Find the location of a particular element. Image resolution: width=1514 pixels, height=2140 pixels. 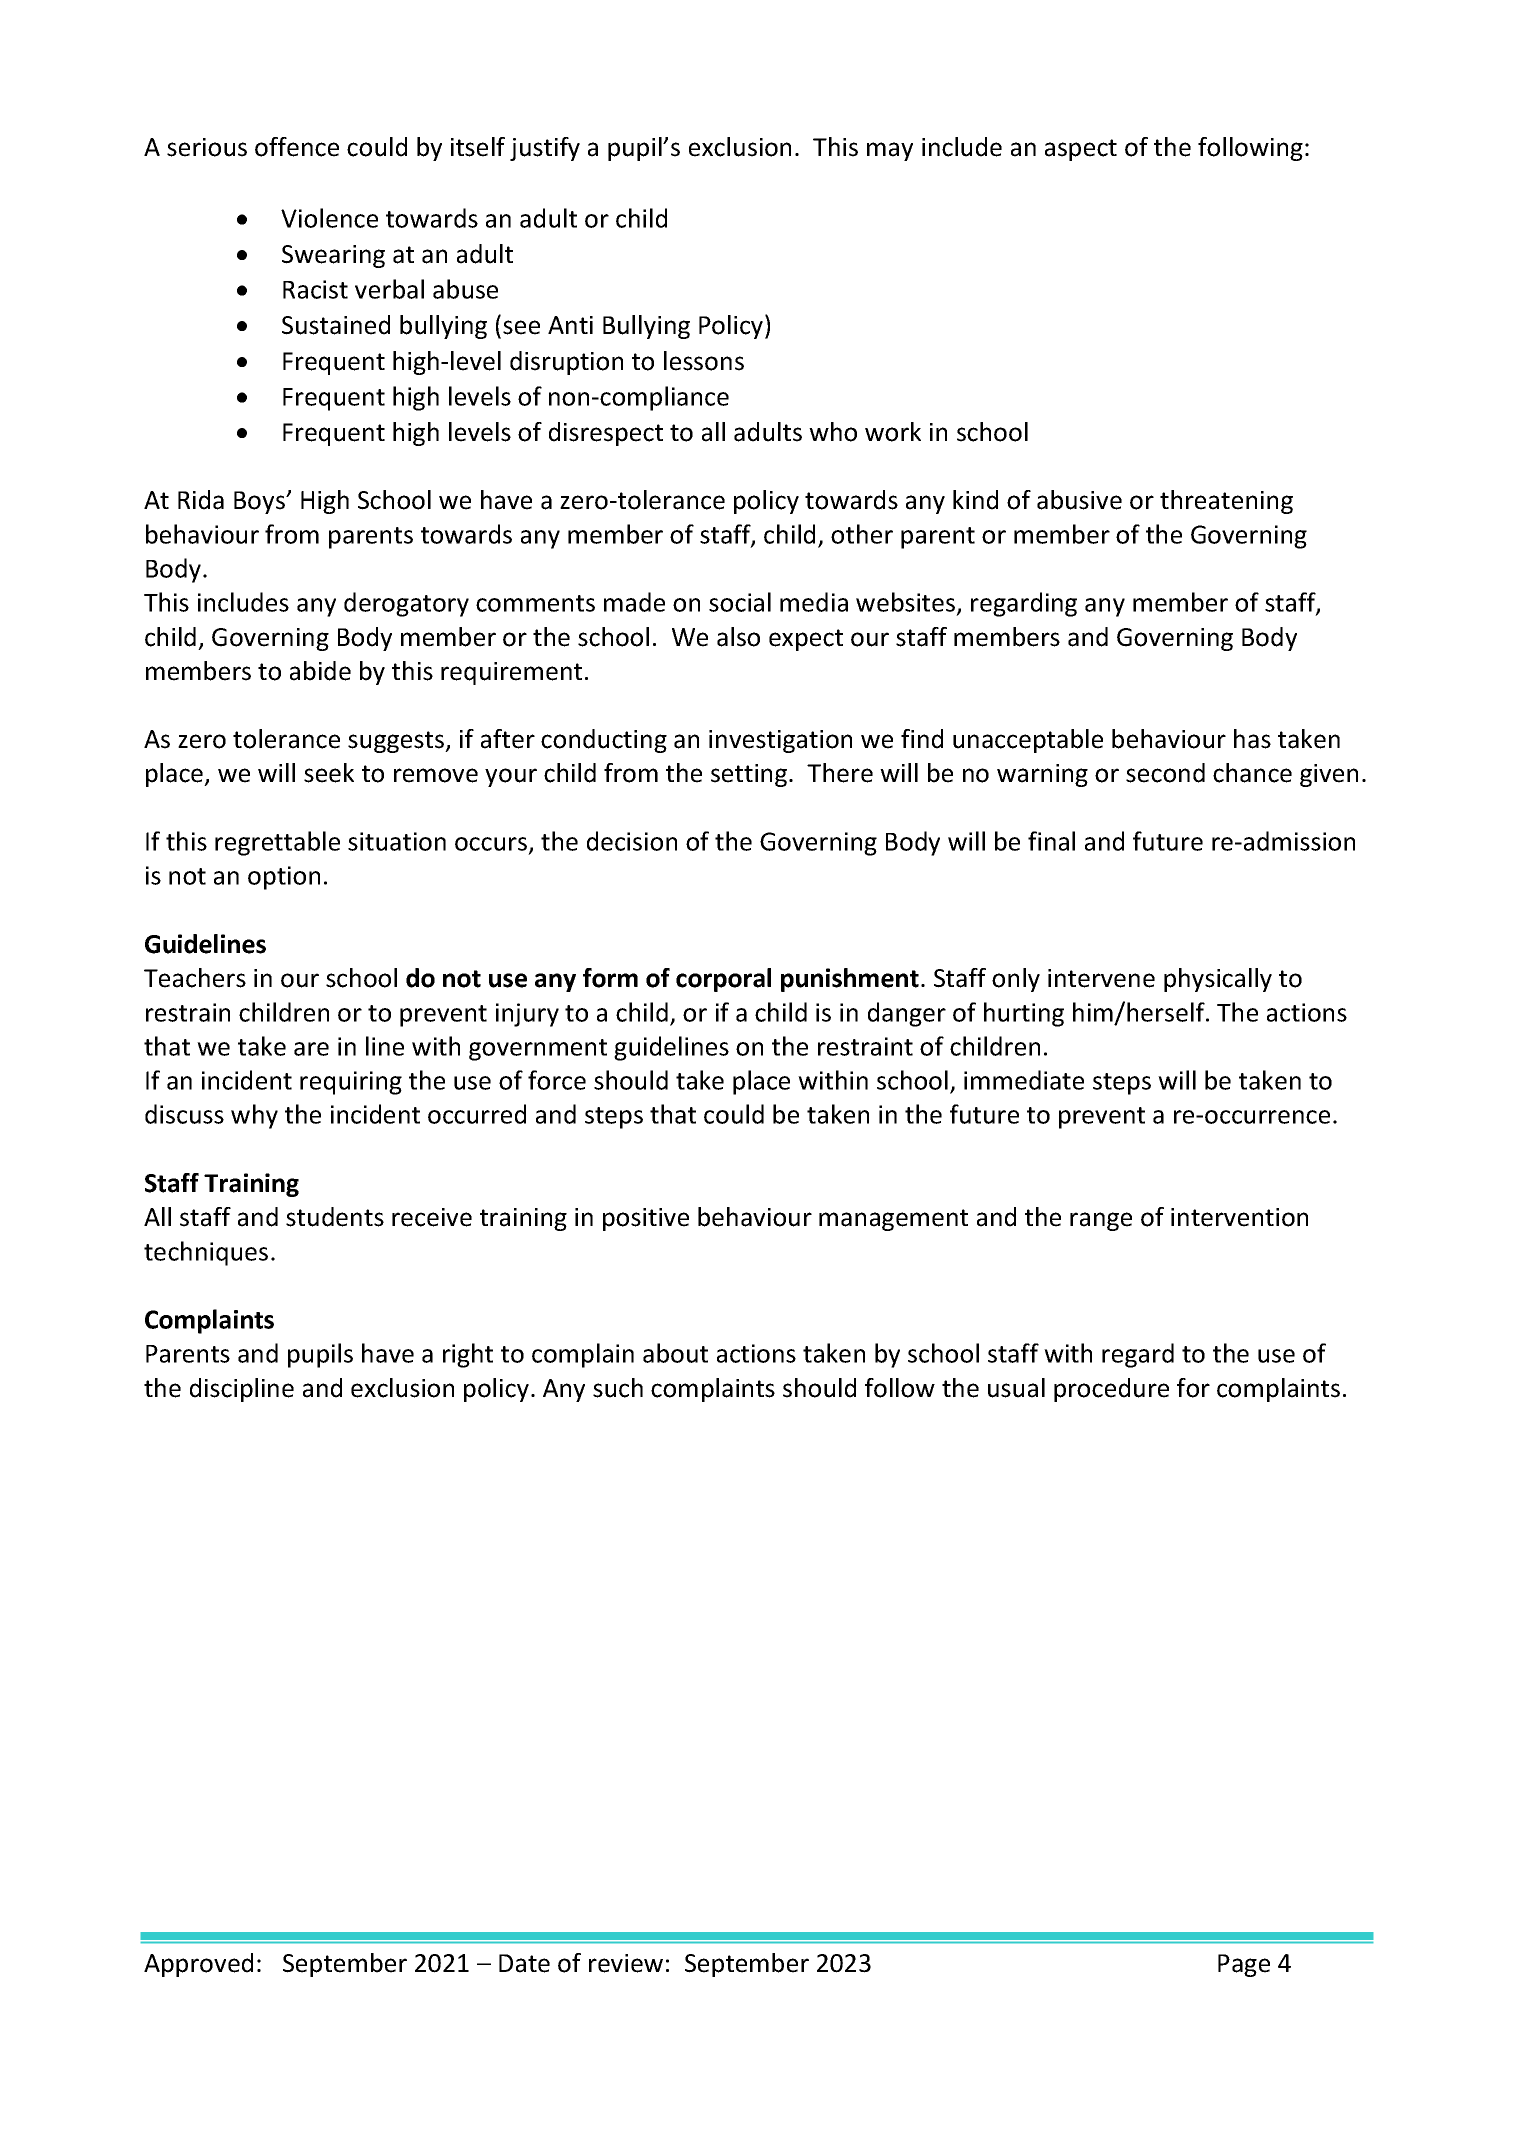

physically is located at coordinates (1218, 980).
